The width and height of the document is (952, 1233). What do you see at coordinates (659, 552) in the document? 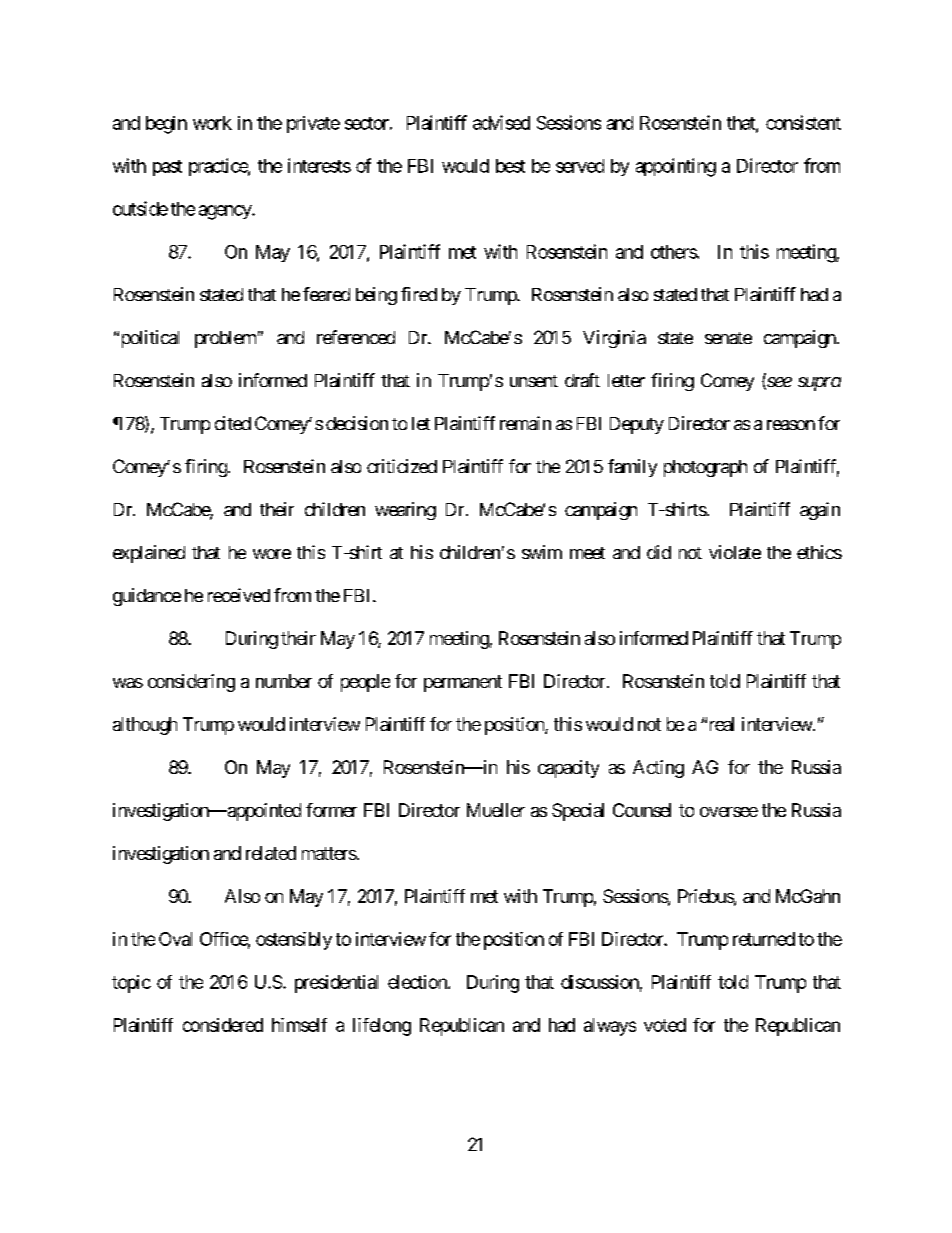
I see `did` at bounding box center [659, 552].
